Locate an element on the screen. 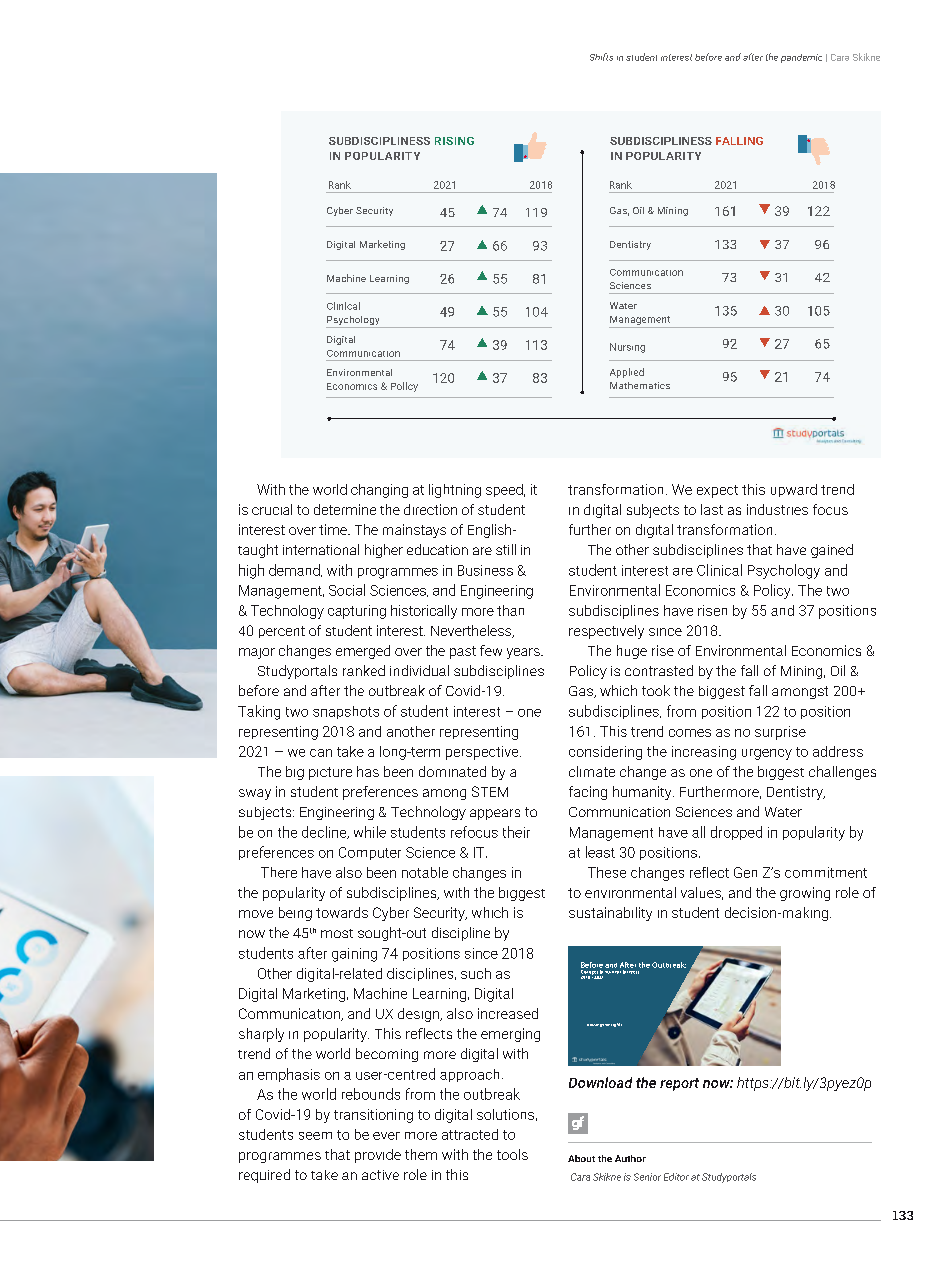 The width and height of the screenshot is (952, 1262). RISING is located at coordinates (454, 141).
